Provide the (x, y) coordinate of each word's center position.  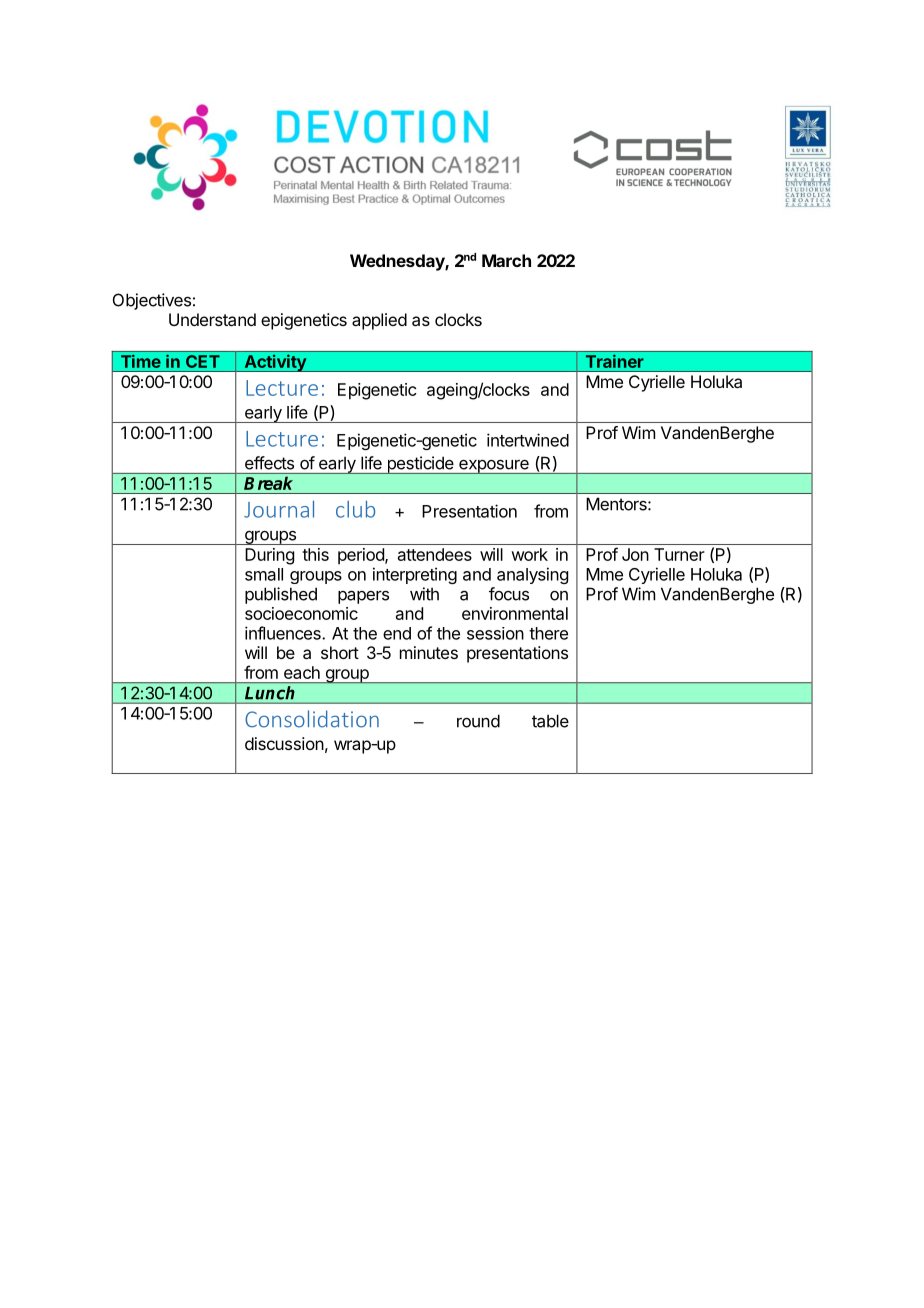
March (506, 260)
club (355, 509)
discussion (284, 743)
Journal (279, 509)
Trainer (614, 361)
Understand (212, 319)
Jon (635, 554)
